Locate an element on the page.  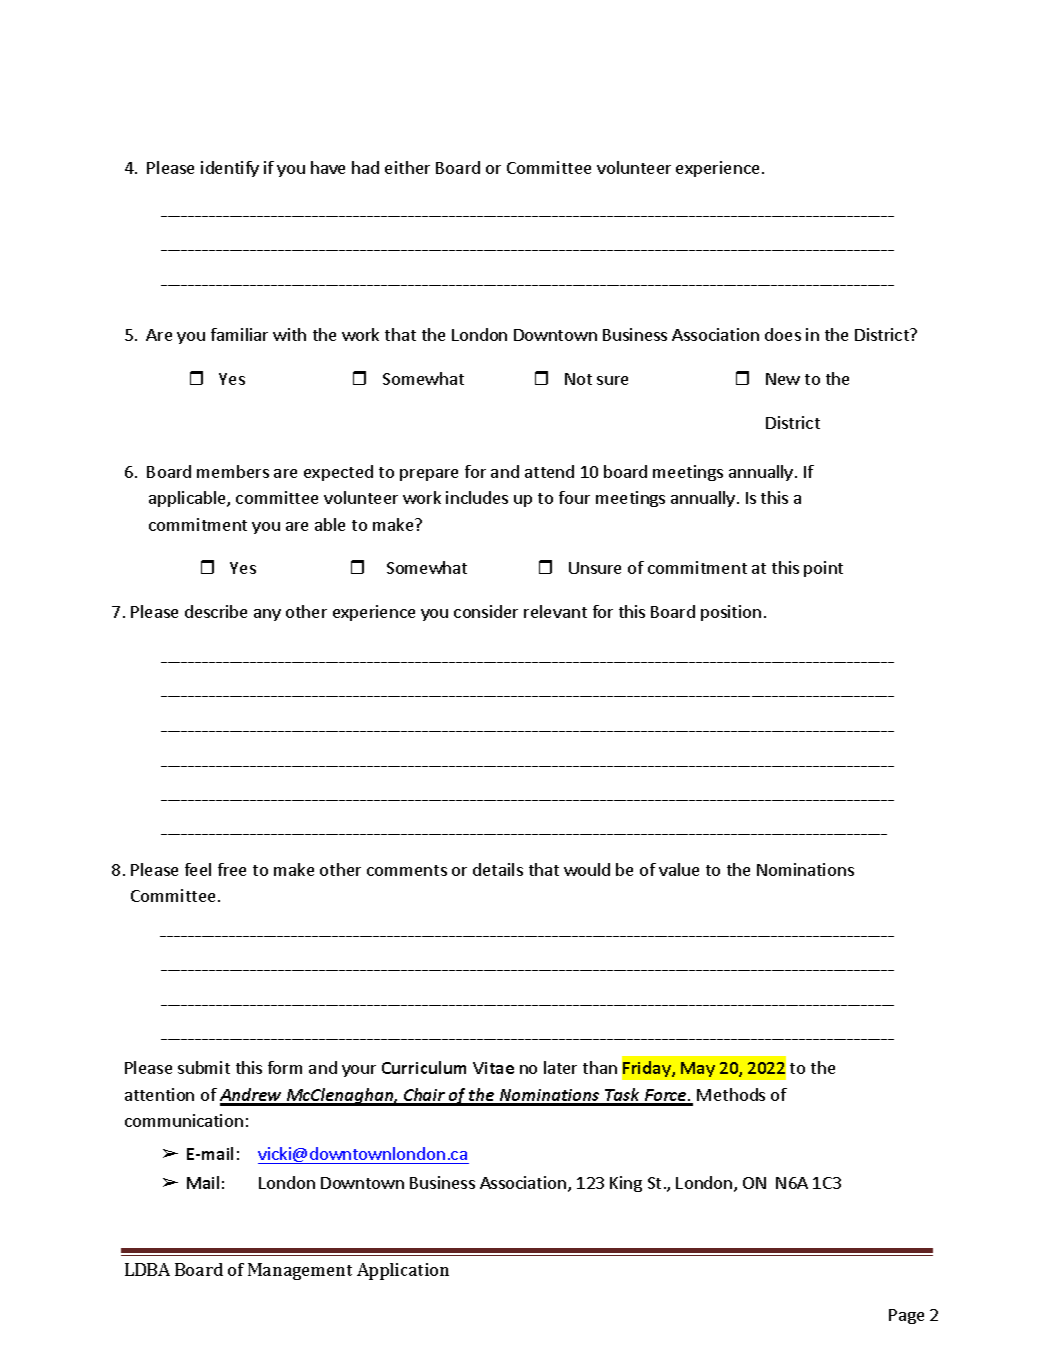
any is located at coordinates (267, 615).
